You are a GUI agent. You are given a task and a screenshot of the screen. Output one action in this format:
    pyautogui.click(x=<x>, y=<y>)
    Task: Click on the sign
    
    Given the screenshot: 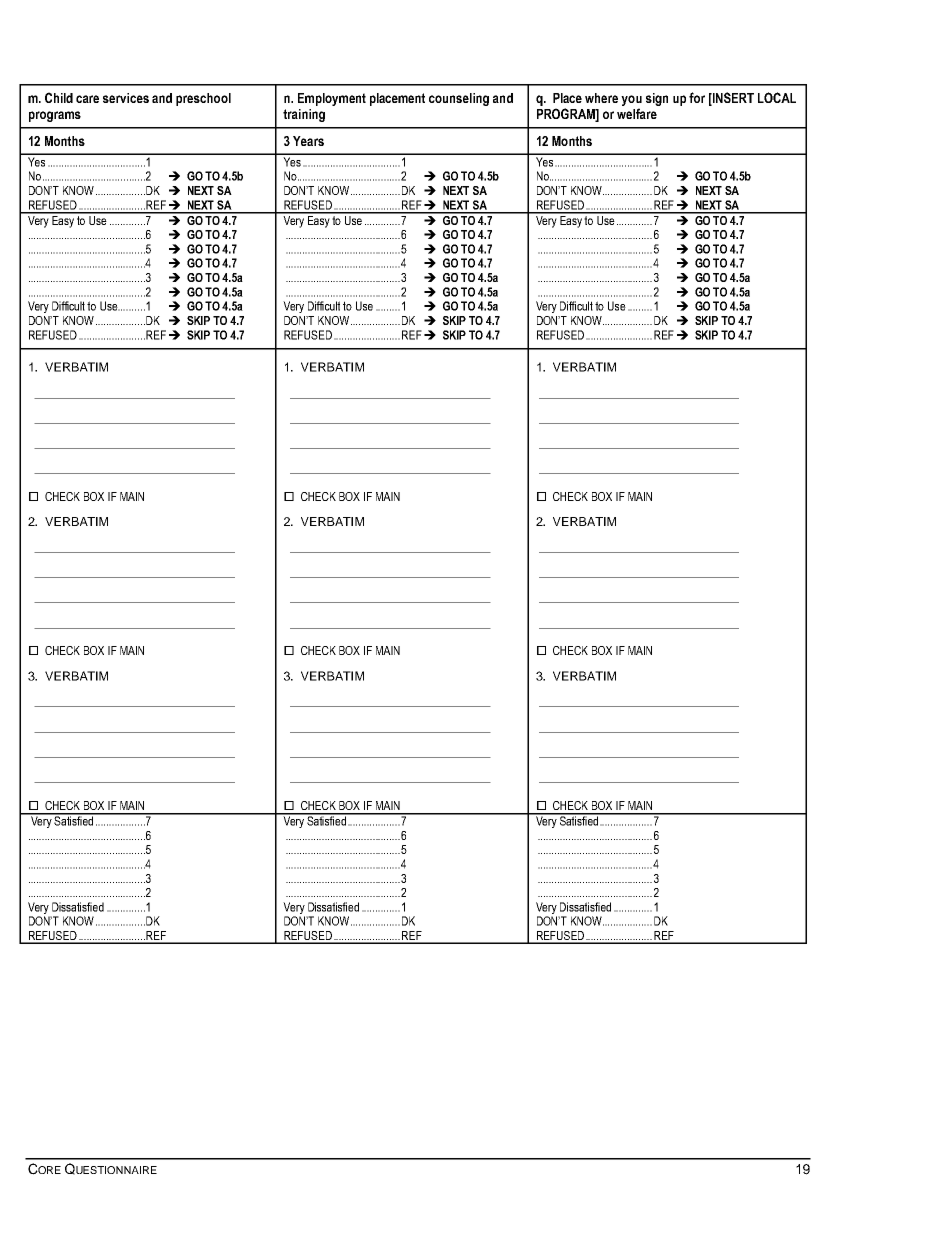 What is the action you would take?
    pyautogui.click(x=657, y=99)
